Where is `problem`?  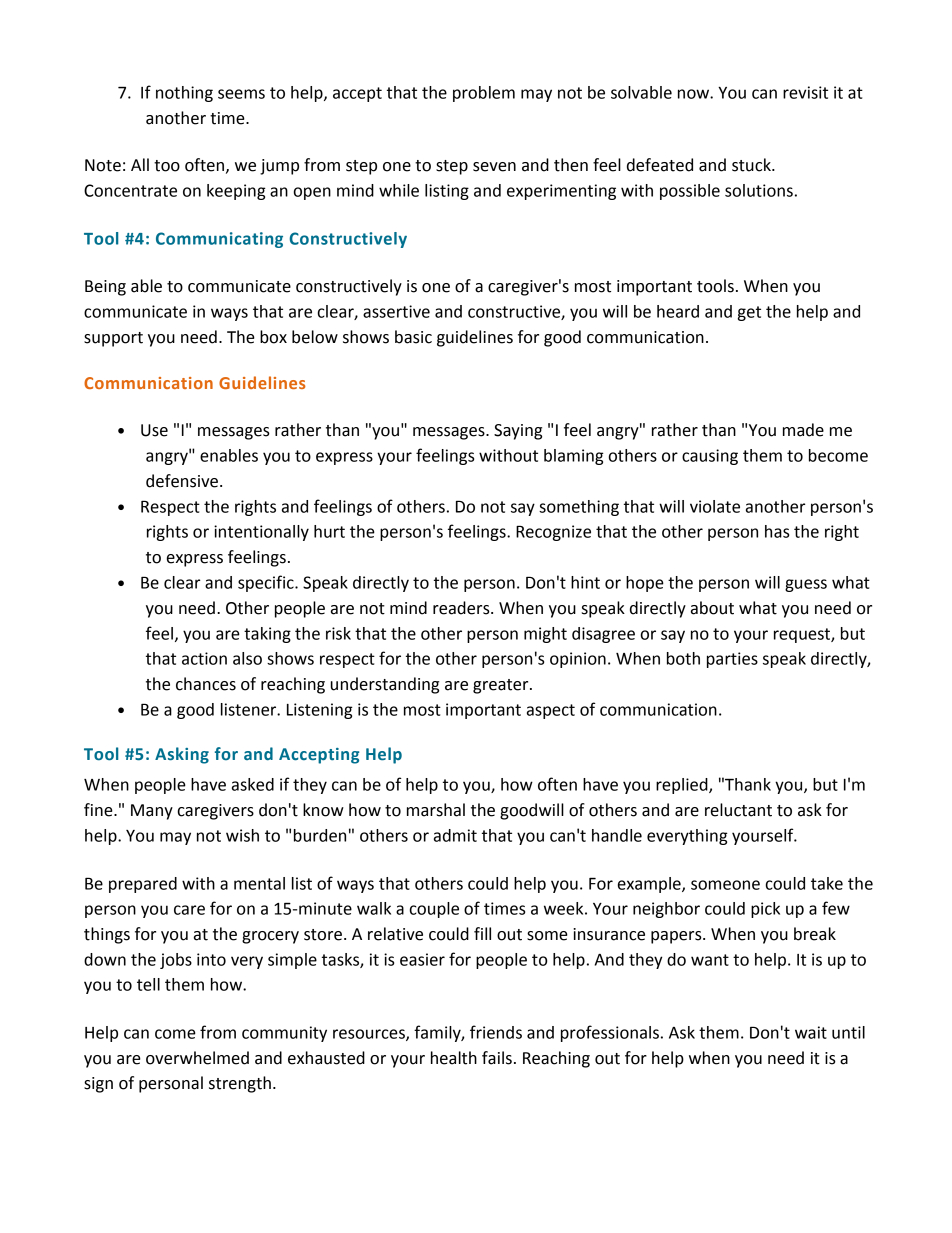
problem is located at coordinates (484, 94).
